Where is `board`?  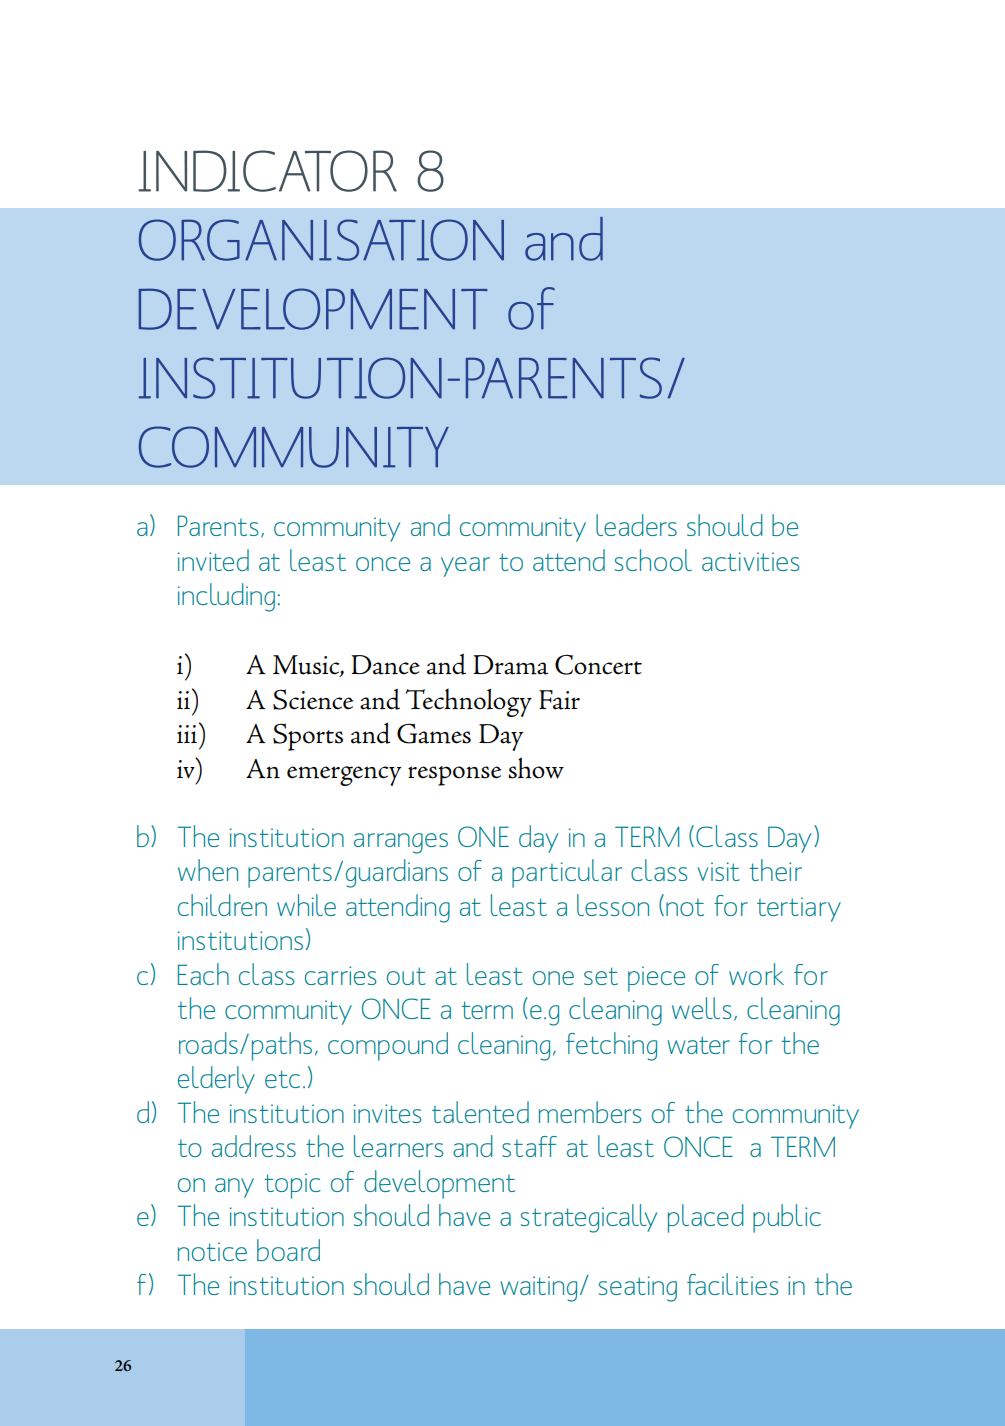
board is located at coordinates (288, 1250).
